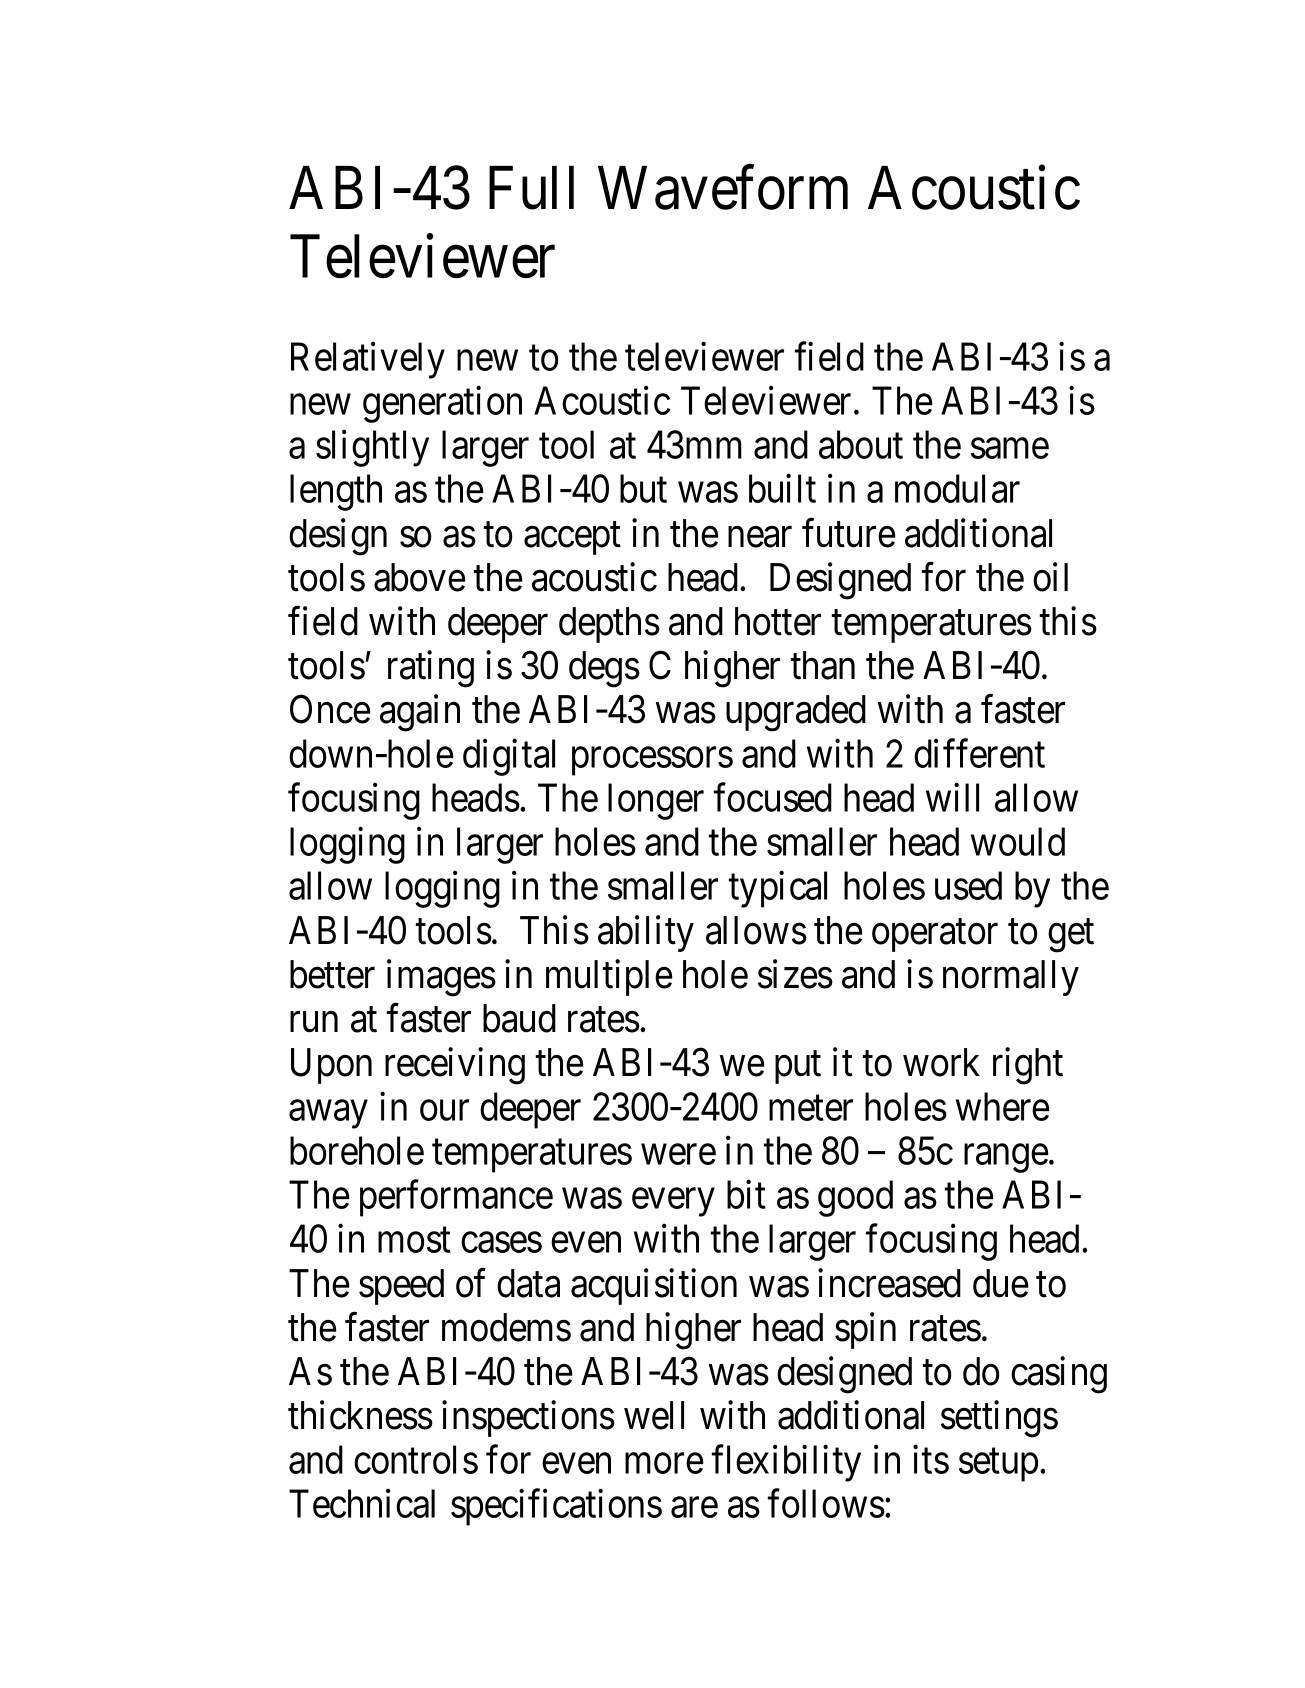  Describe the element at coordinates (998, 1465) in the page. I see `setup` at that location.
